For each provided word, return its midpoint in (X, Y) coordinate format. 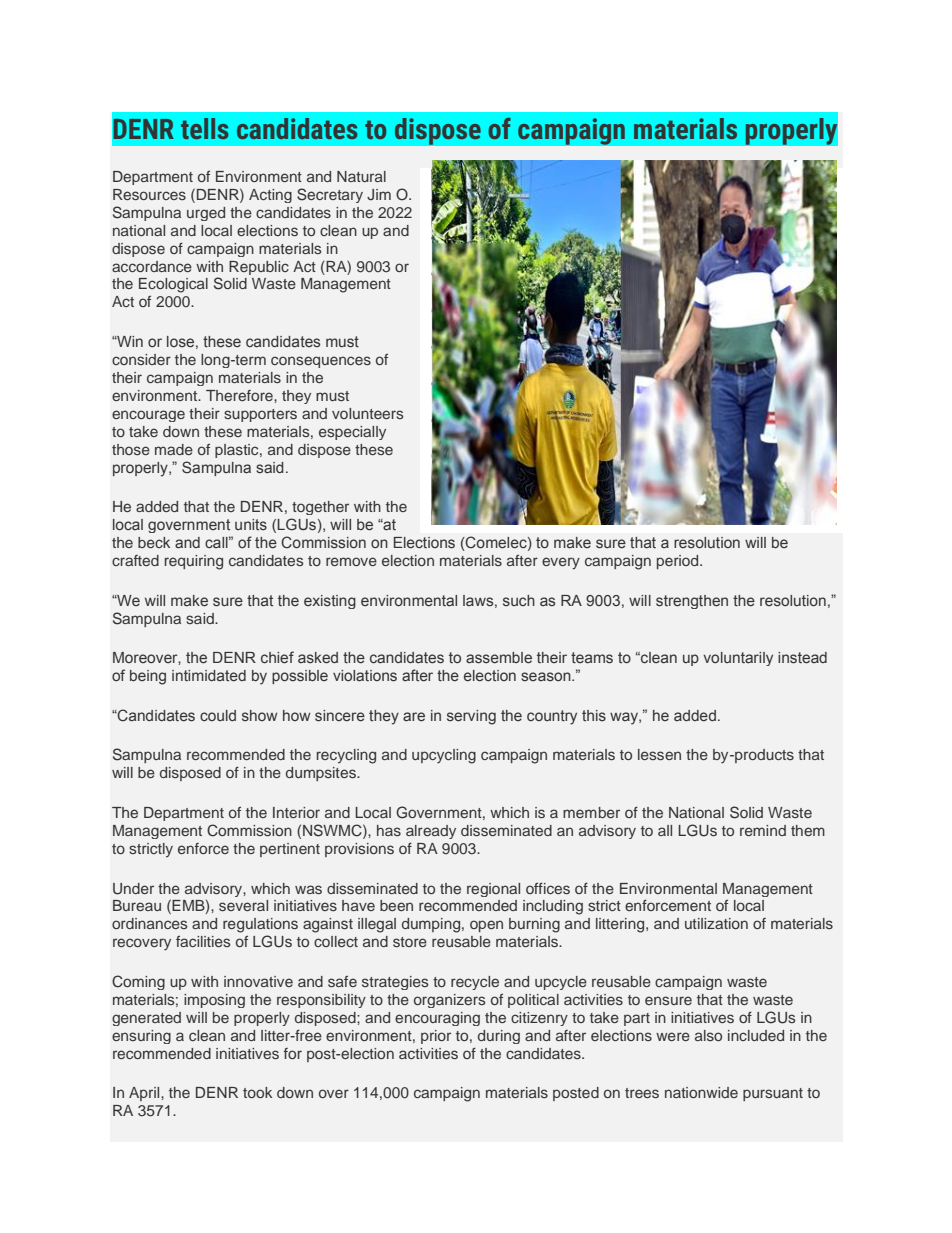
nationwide (701, 1092)
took (257, 1092)
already (431, 832)
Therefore (240, 395)
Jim (379, 195)
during (499, 1037)
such (519, 600)
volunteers (367, 413)
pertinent (290, 850)
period (679, 562)
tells (204, 128)
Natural (361, 176)
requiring (194, 562)
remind (763, 830)
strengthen (692, 602)
